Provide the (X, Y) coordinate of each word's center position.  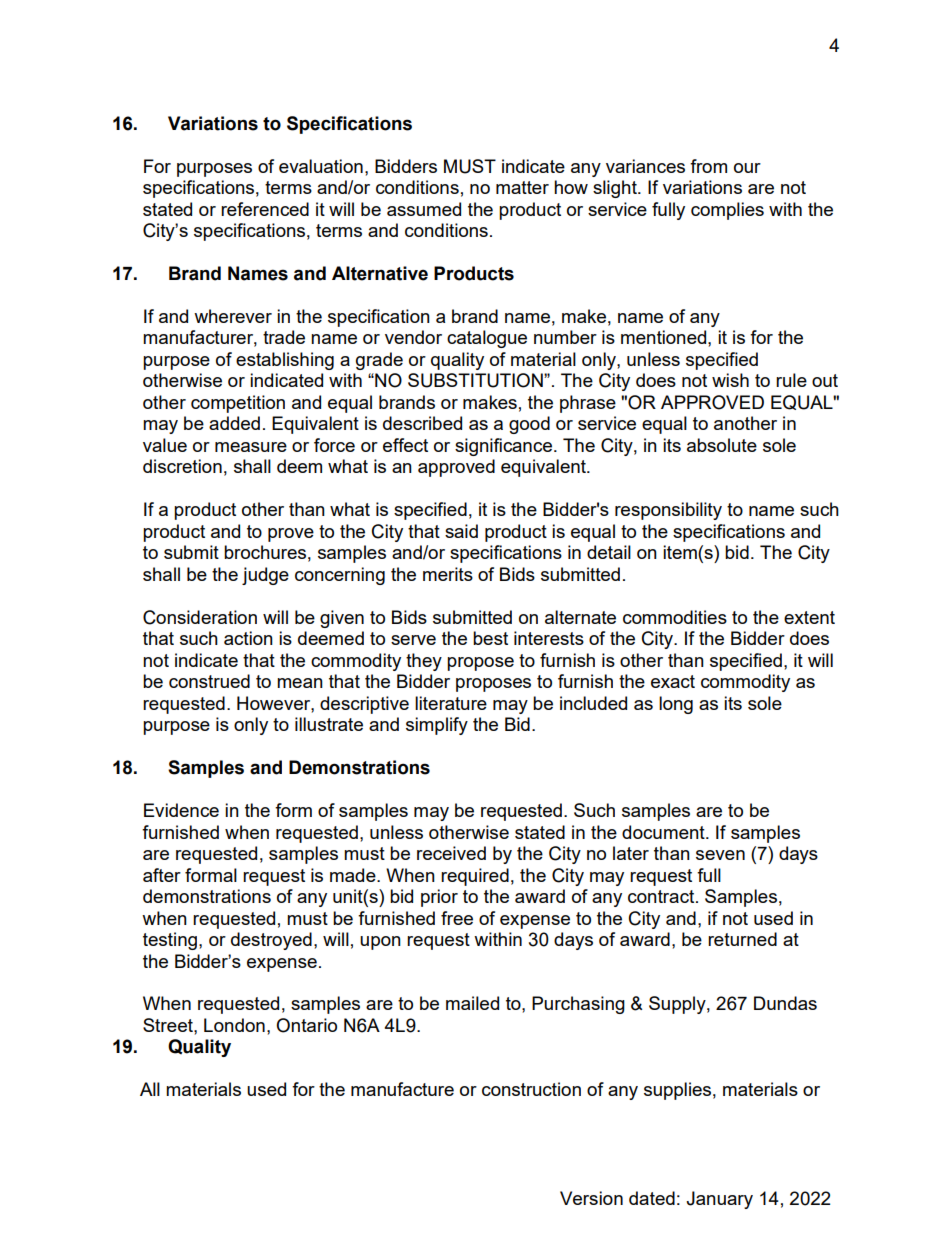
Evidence (181, 810)
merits (448, 574)
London (234, 1025)
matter (522, 187)
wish (730, 380)
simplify (437, 726)
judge (265, 576)
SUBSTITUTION (476, 380)
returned (742, 939)
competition (238, 404)
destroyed (271, 941)
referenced (265, 209)
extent (809, 617)
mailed (472, 1003)
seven (720, 855)
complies (727, 211)
